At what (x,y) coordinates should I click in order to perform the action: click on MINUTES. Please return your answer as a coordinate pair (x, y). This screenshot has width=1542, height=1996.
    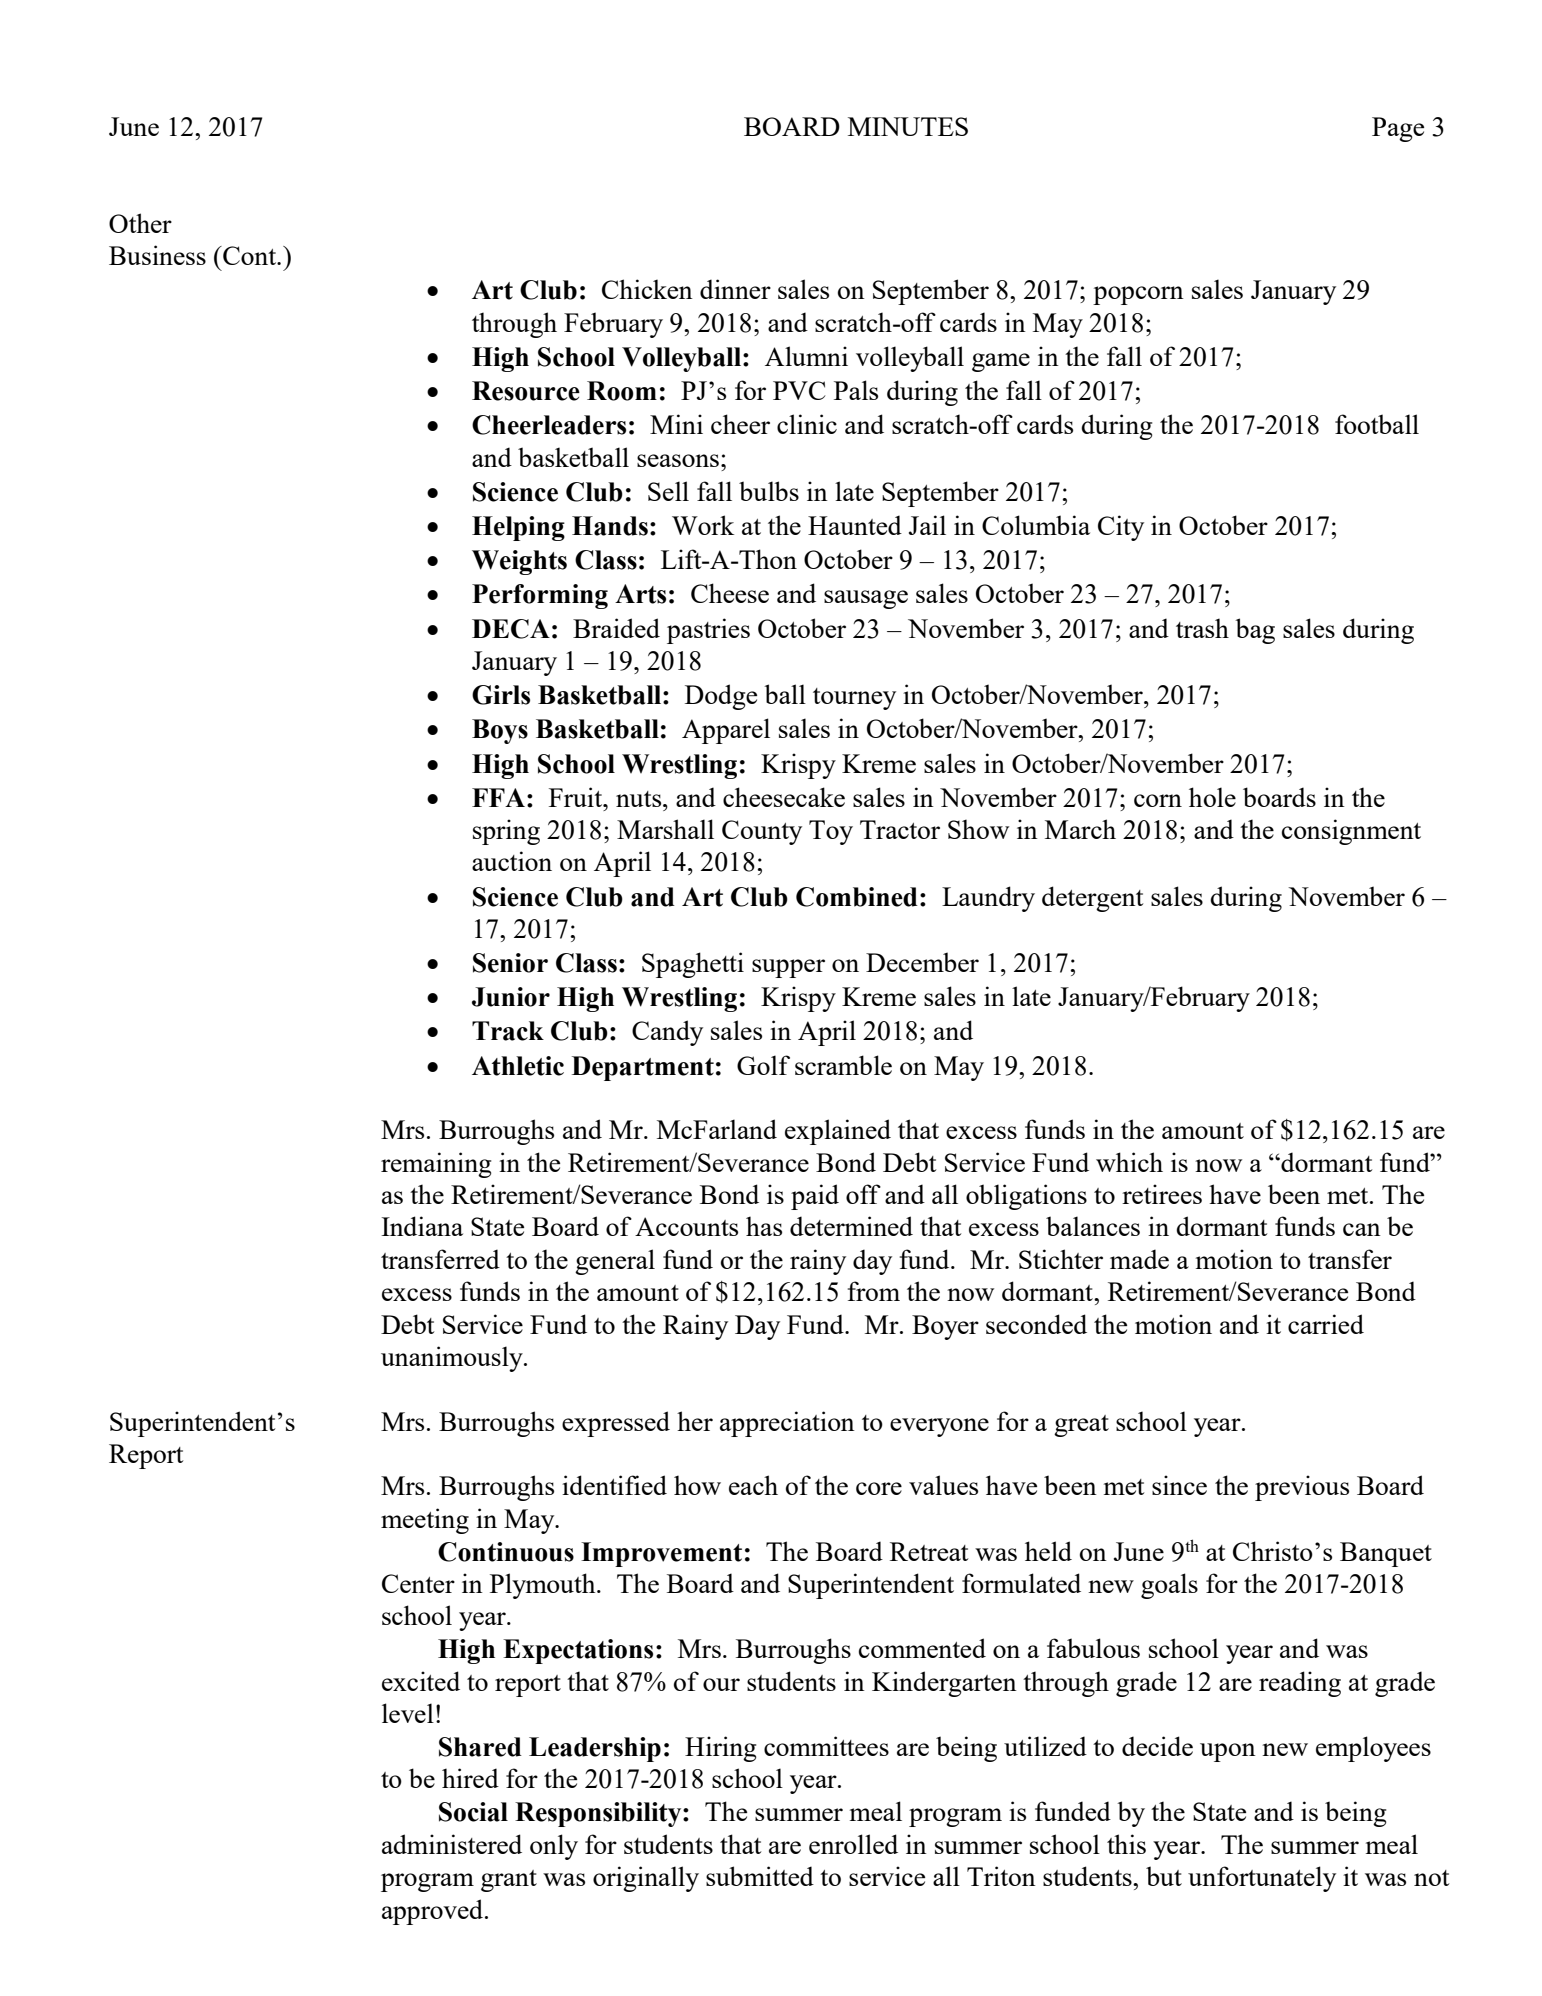
    Looking at the image, I should click on (908, 126).
